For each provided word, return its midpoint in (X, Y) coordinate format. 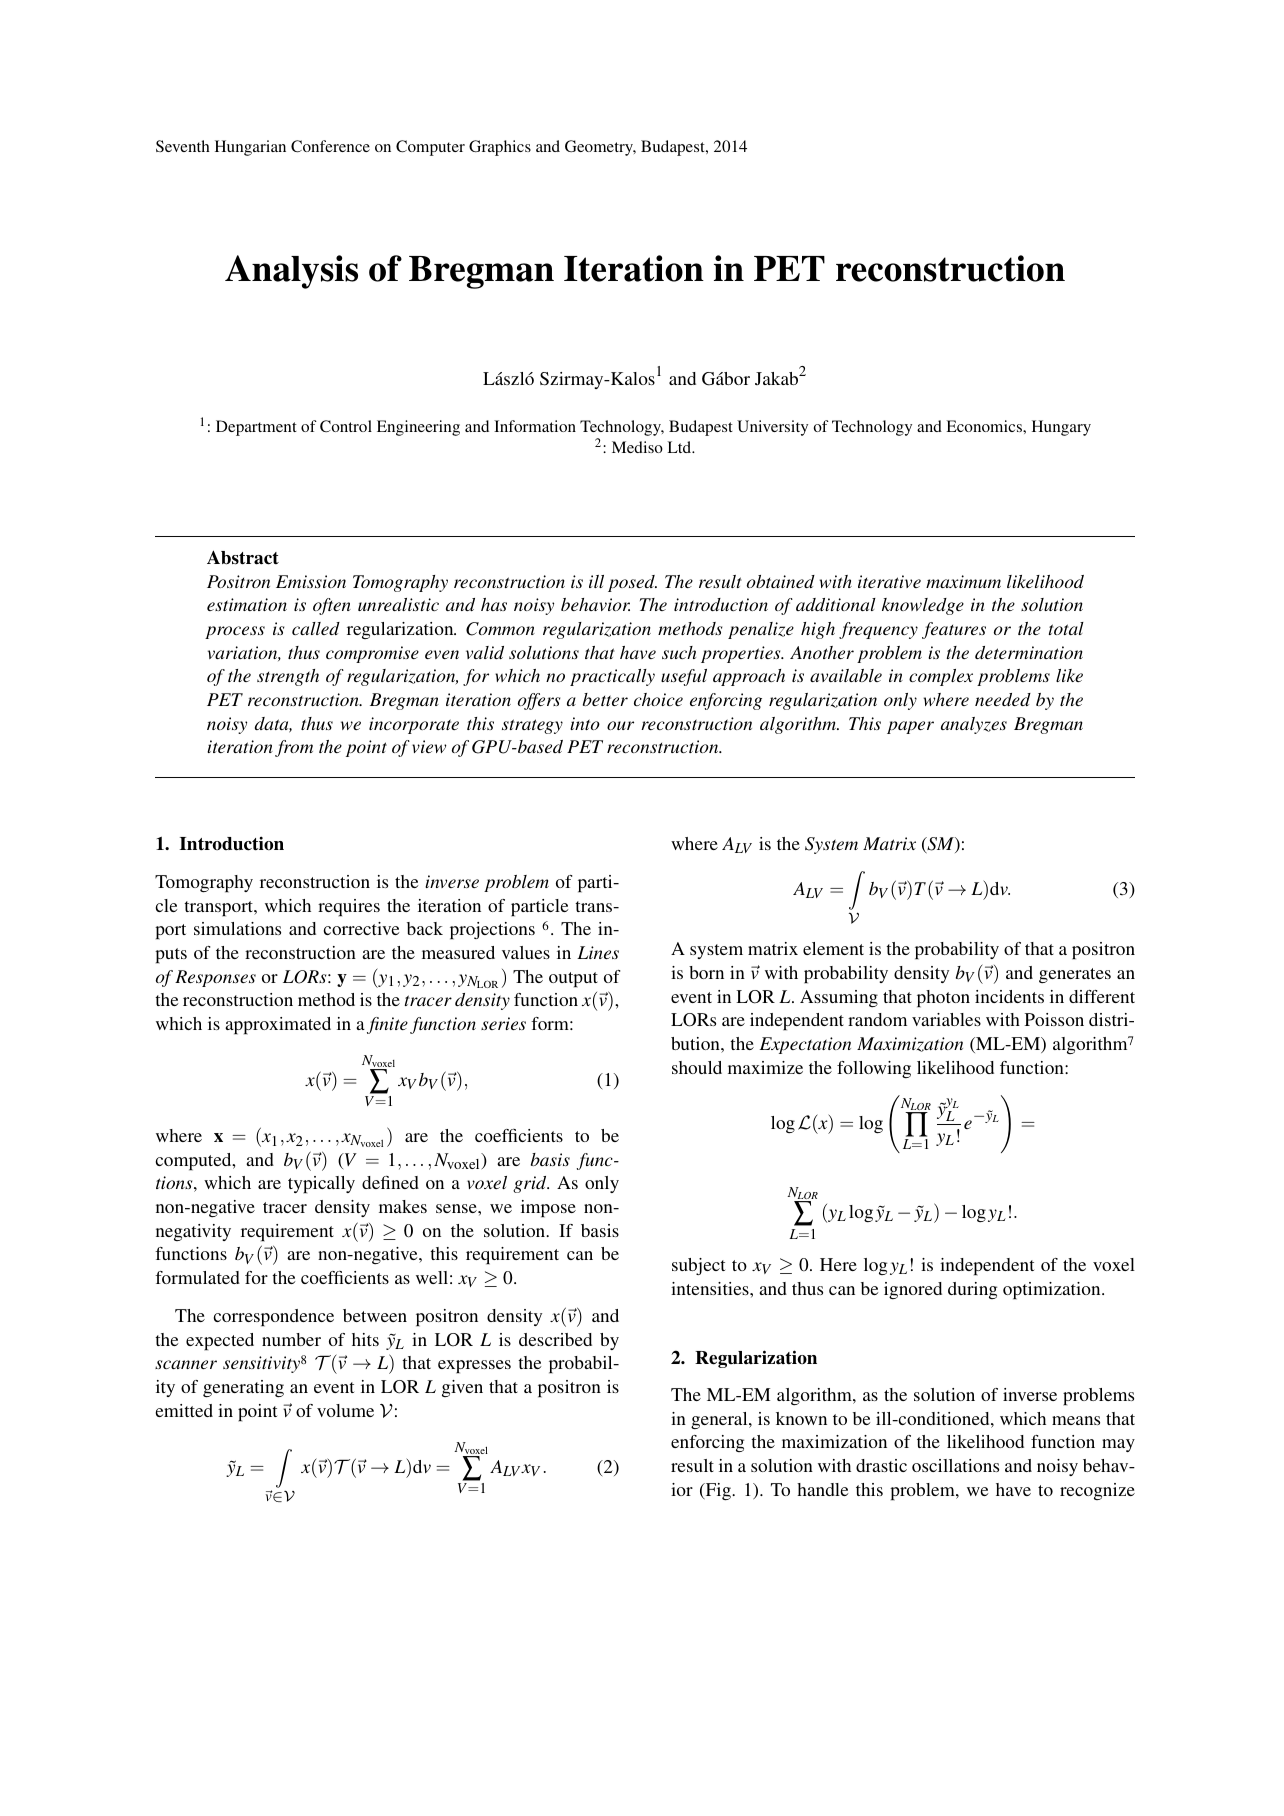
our (620, 725)
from (294, 748)
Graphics (500, 148)
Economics (985, 426)
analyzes (974, 725)
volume (345, 1410)
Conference (330, 146)
